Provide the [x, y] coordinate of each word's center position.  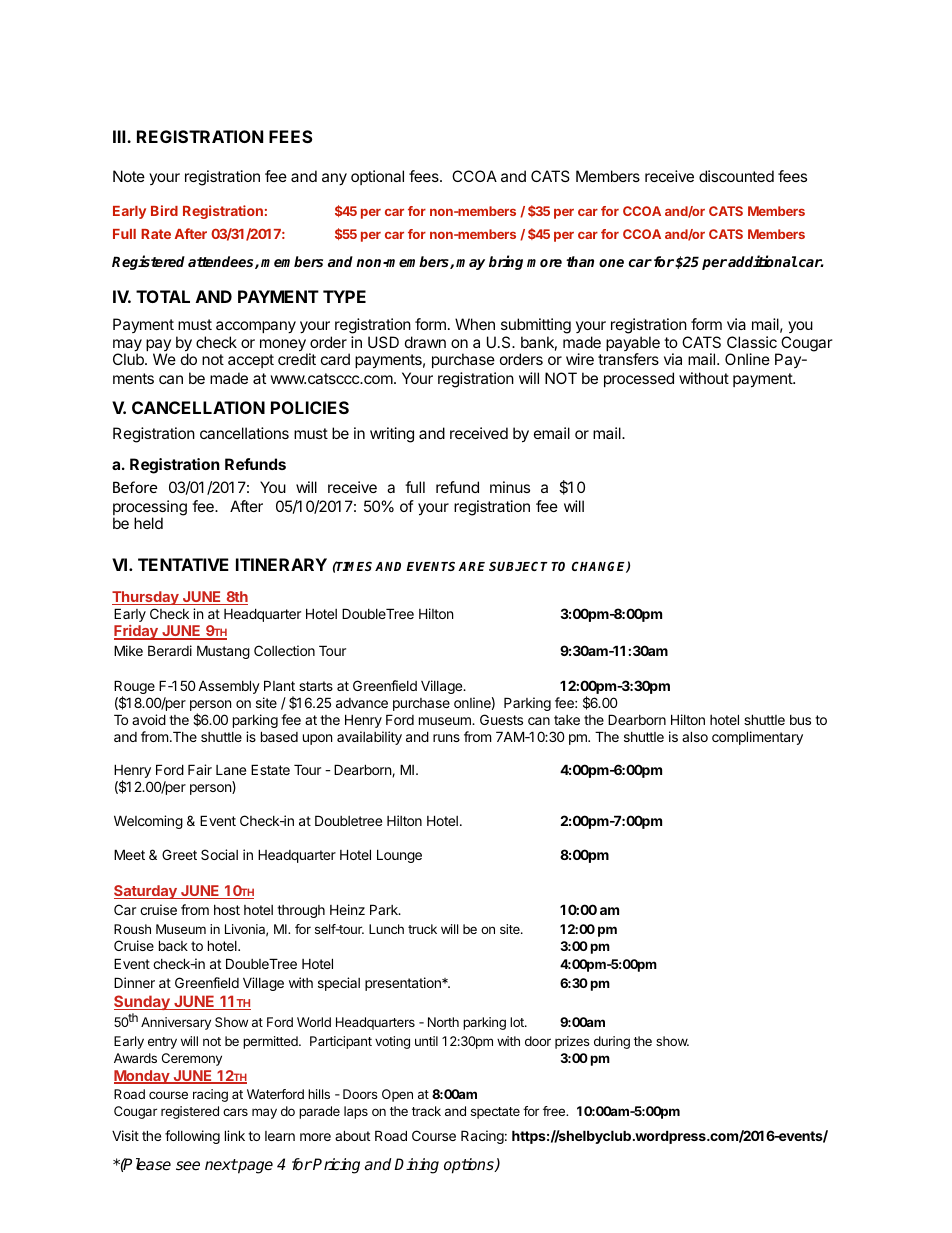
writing [392, 435]
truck [422, 929]
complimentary [757, 738]
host [227, 910]
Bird [164, 210]
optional [377, 177]
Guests [501, 719]
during [612, 1042]
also [695, 736]
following [192, 1137]
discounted [736, 176]
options [470, 1166]
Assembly [229, 687]
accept [251, 361]
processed [639, 379]
